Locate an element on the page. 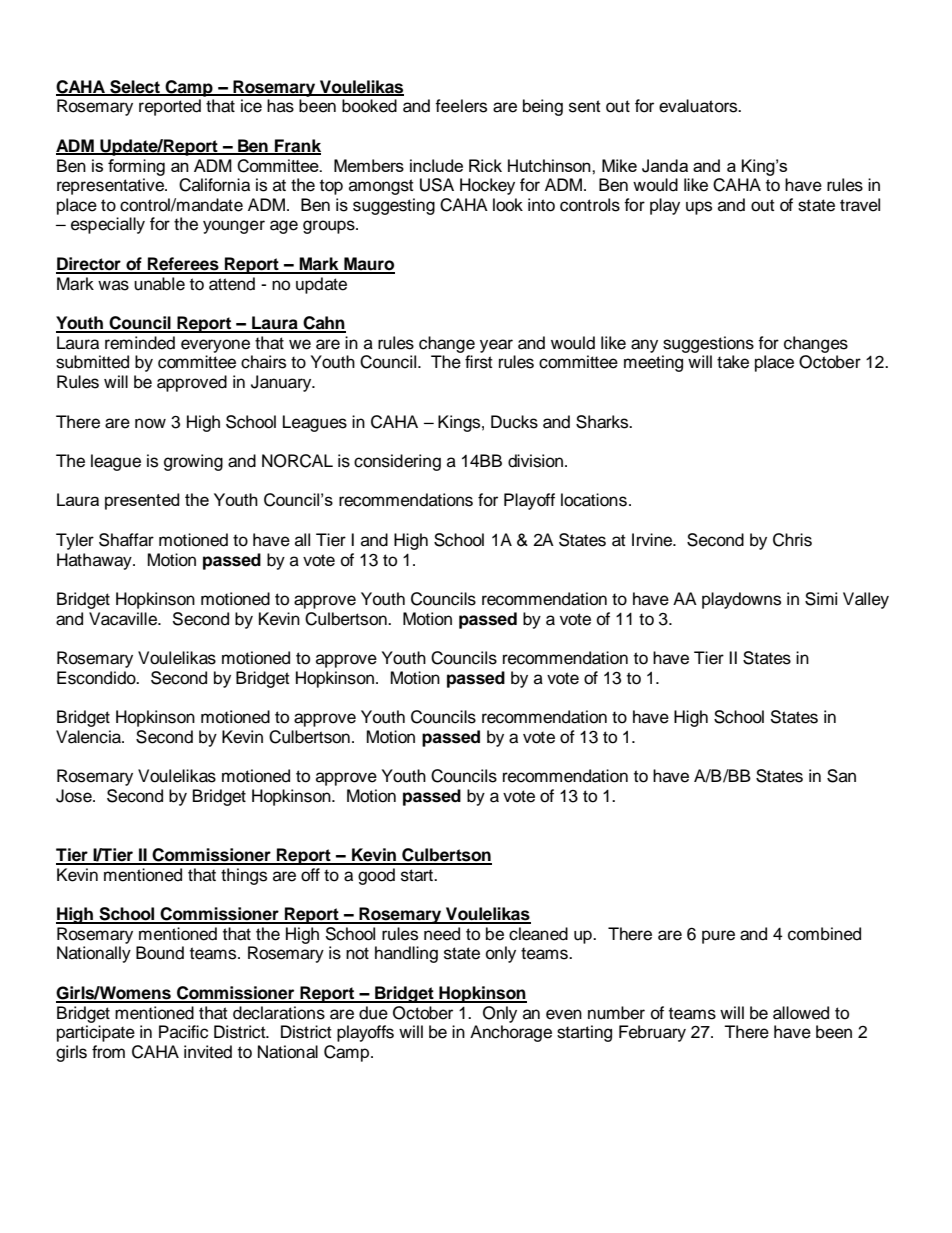  feelers is located at coordinates (461, 106).
